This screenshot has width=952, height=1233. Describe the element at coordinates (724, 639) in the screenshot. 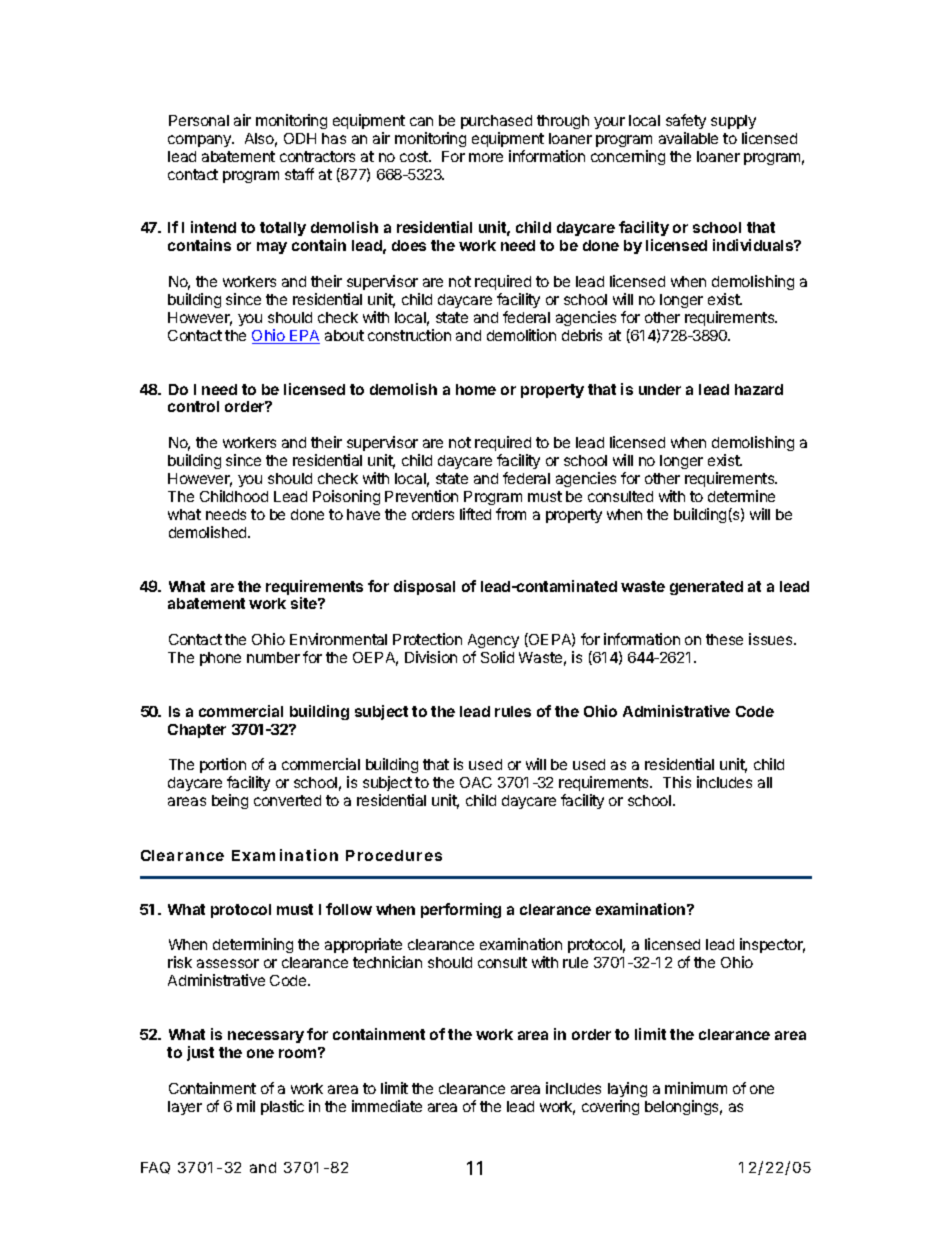

I see `these` at that location.
